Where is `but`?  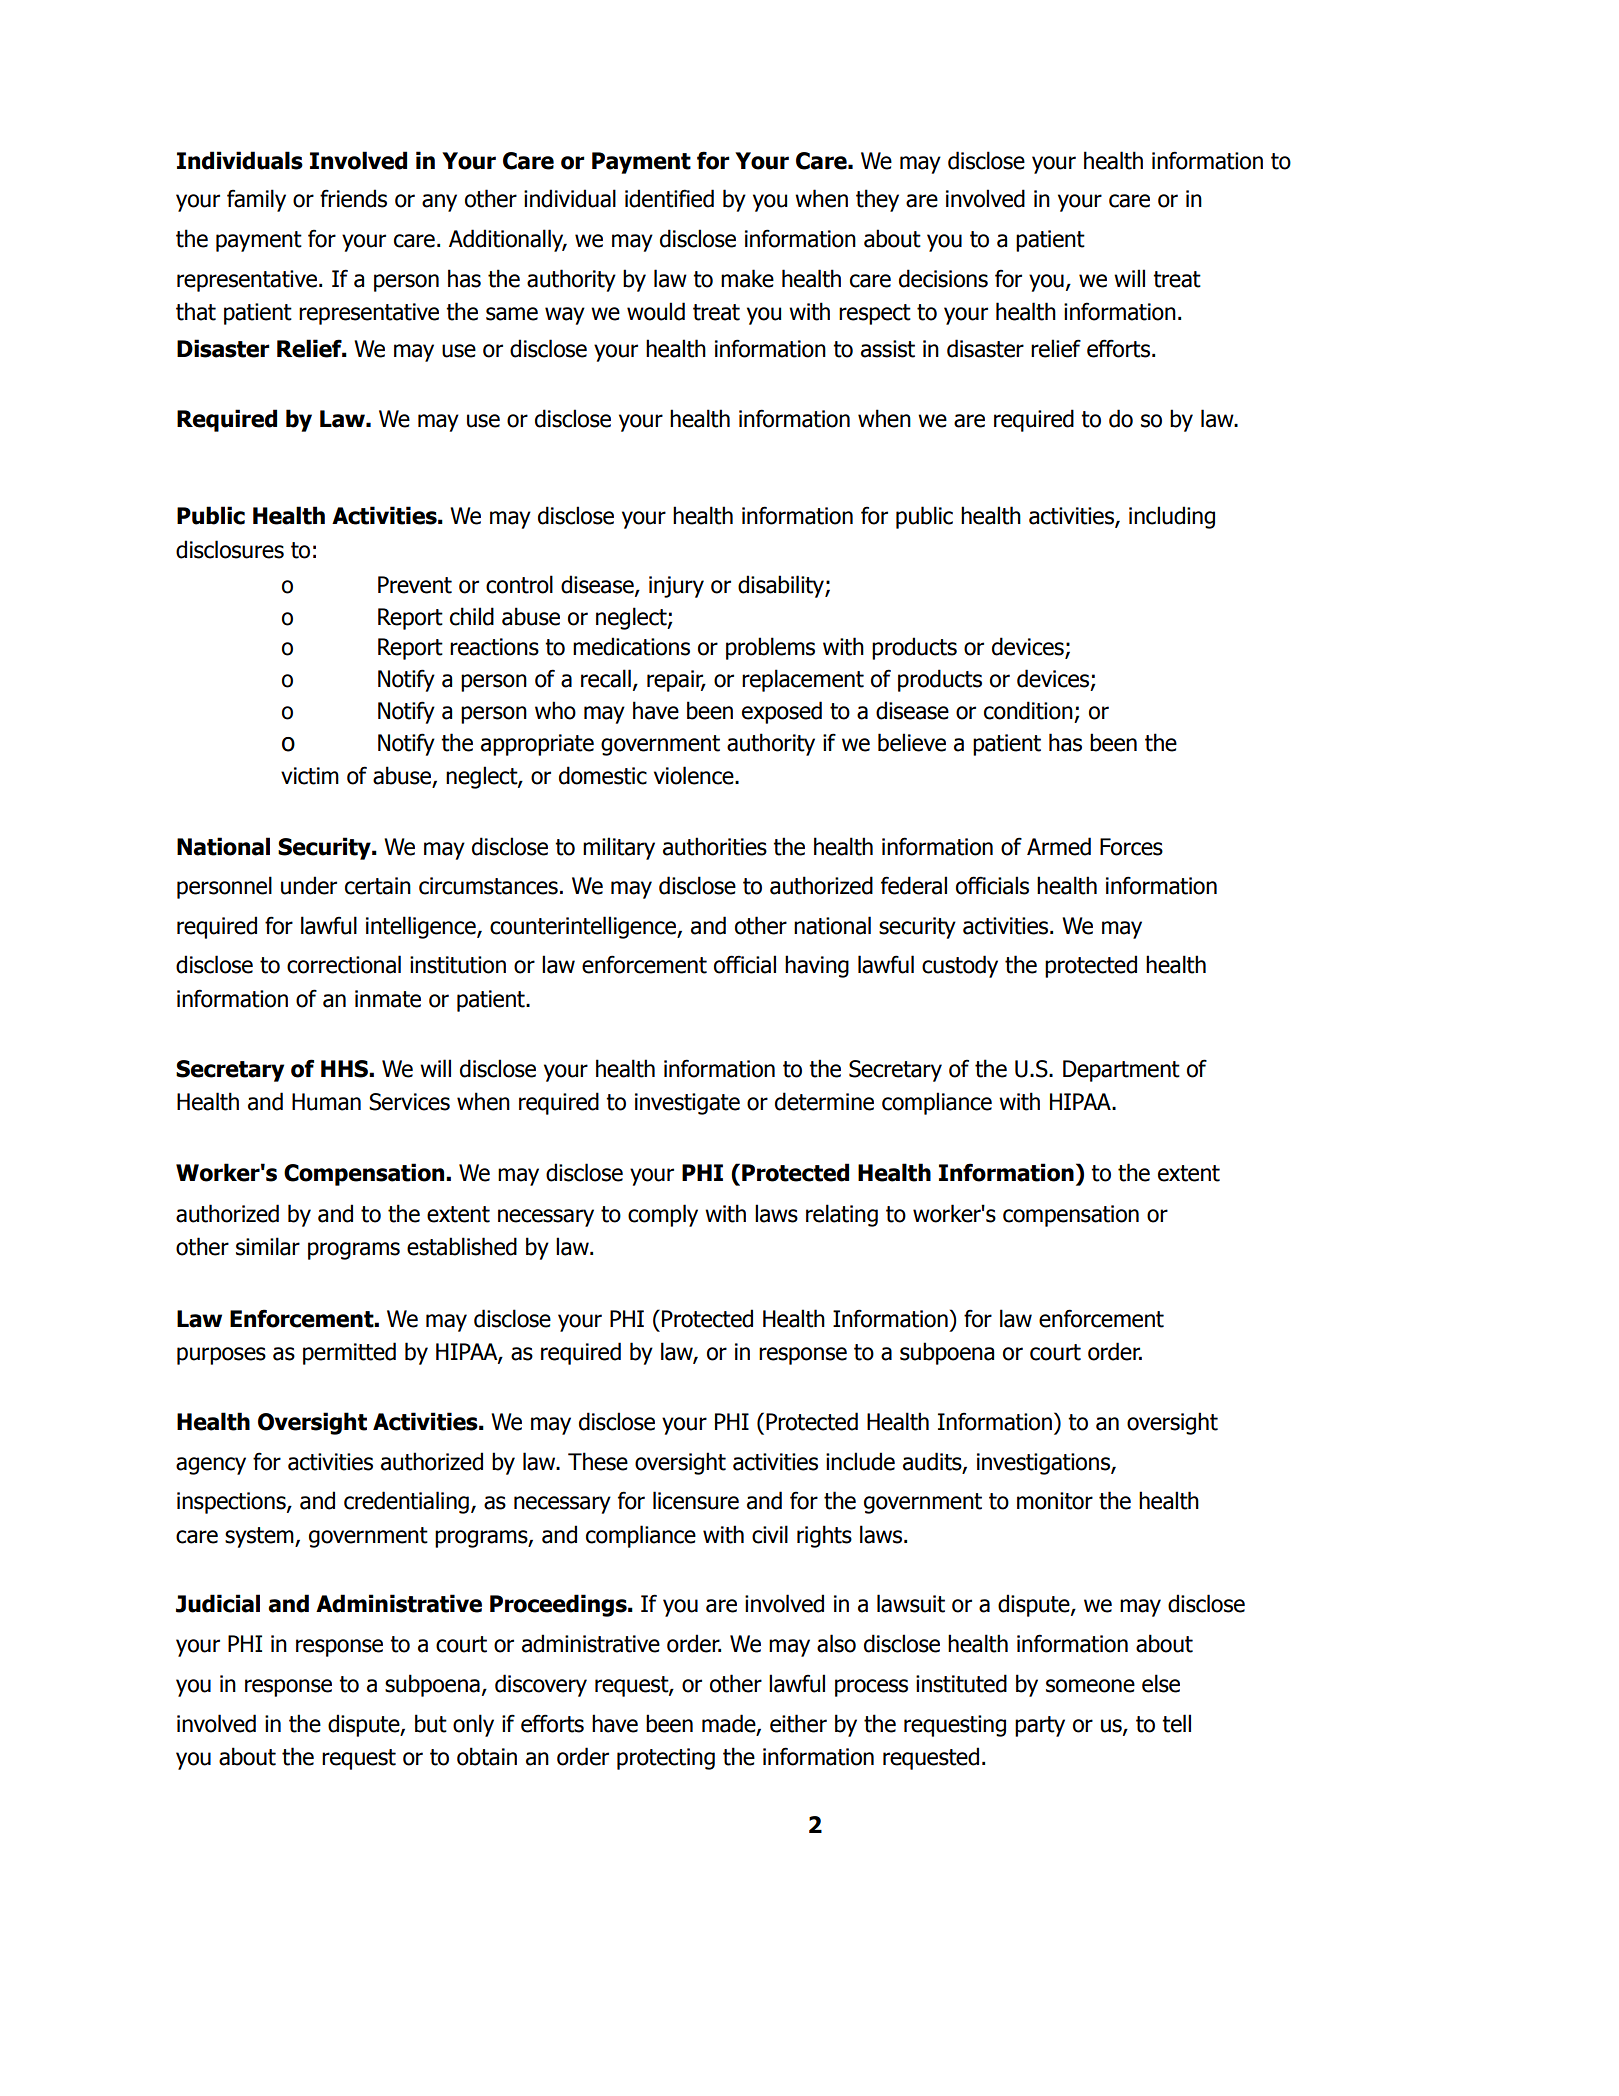 but is located at coordinates (431, 1723).
